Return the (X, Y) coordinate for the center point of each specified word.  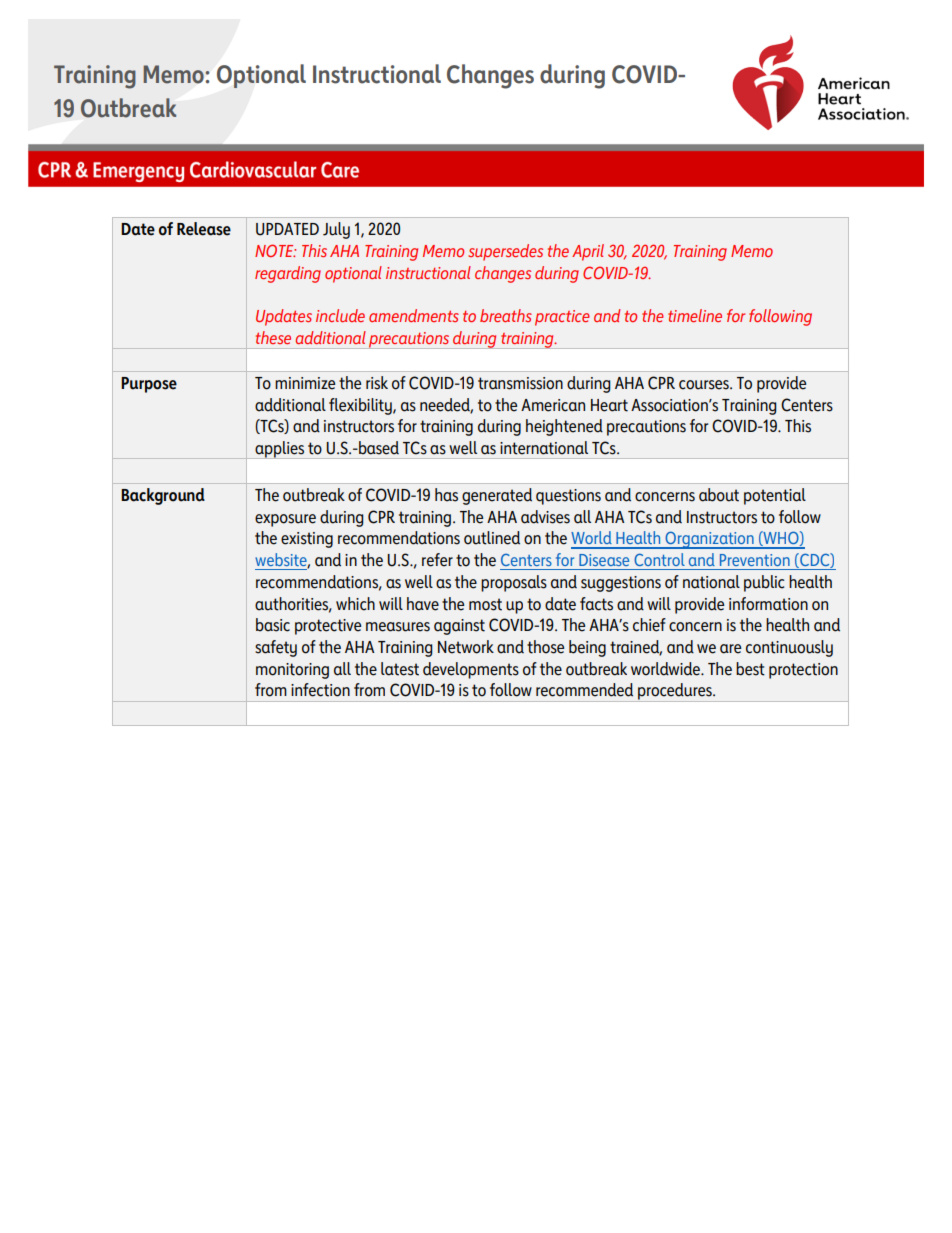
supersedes (505, 252)
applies (280, 450)
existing (307, 540)
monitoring (292, 671)
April (588, 252)
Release (204, 229)
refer (437, 560)
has (446, 495)
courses (705, 385)
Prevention (755, 560)
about (719, 495)
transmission (520, 383)
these (273, 337)
